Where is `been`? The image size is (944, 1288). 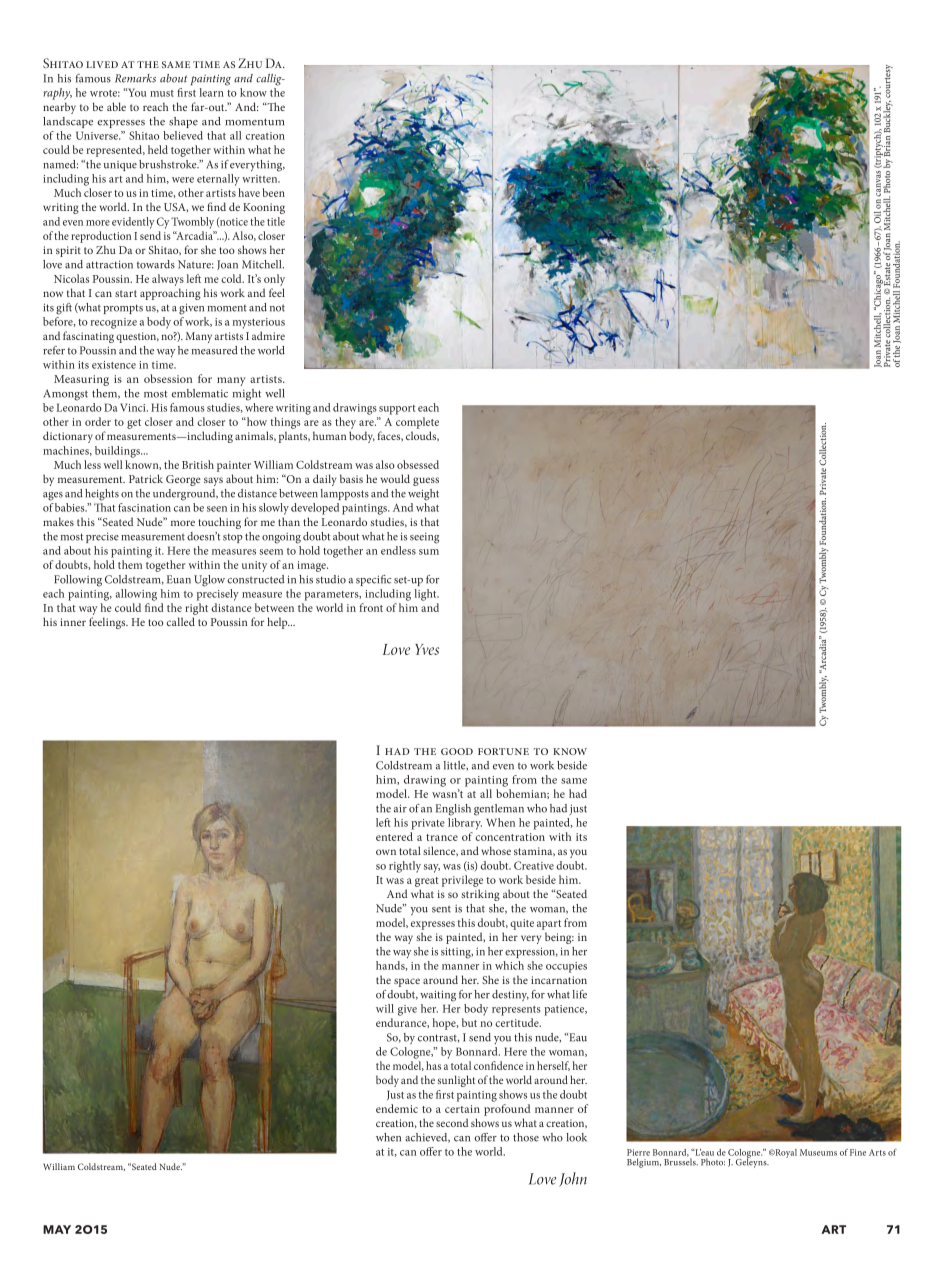 been is located at coordinates (273, 192).
